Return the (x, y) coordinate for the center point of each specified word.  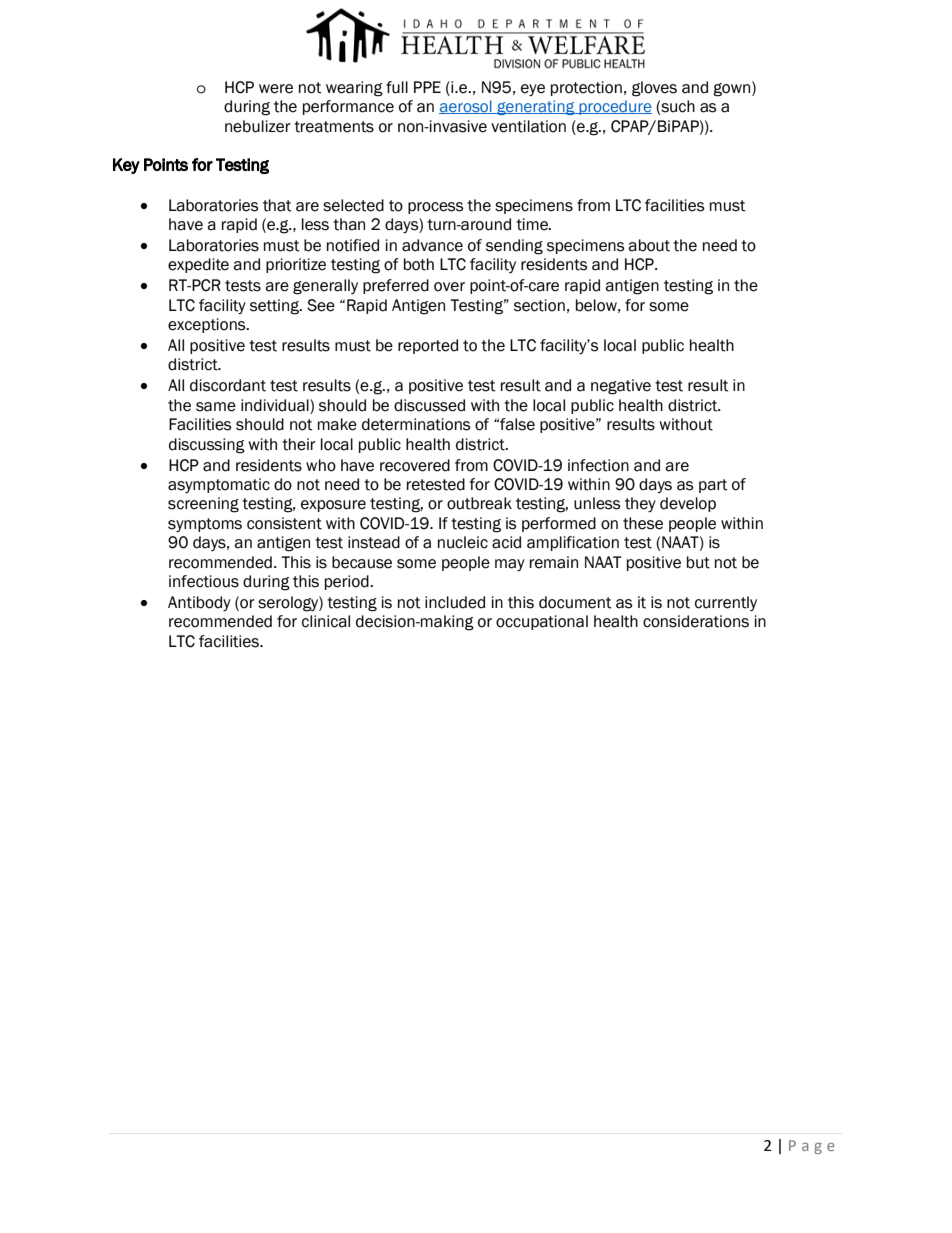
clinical (326, 621)
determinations (416, 424)
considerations (696, 621)
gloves (654, 89)
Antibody (199, 603)
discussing (207, 446)
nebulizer (258, 126)
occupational (542, 622)
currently (726, 603)
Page (812, 1147)
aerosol (466, 107)
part (713, 486)
